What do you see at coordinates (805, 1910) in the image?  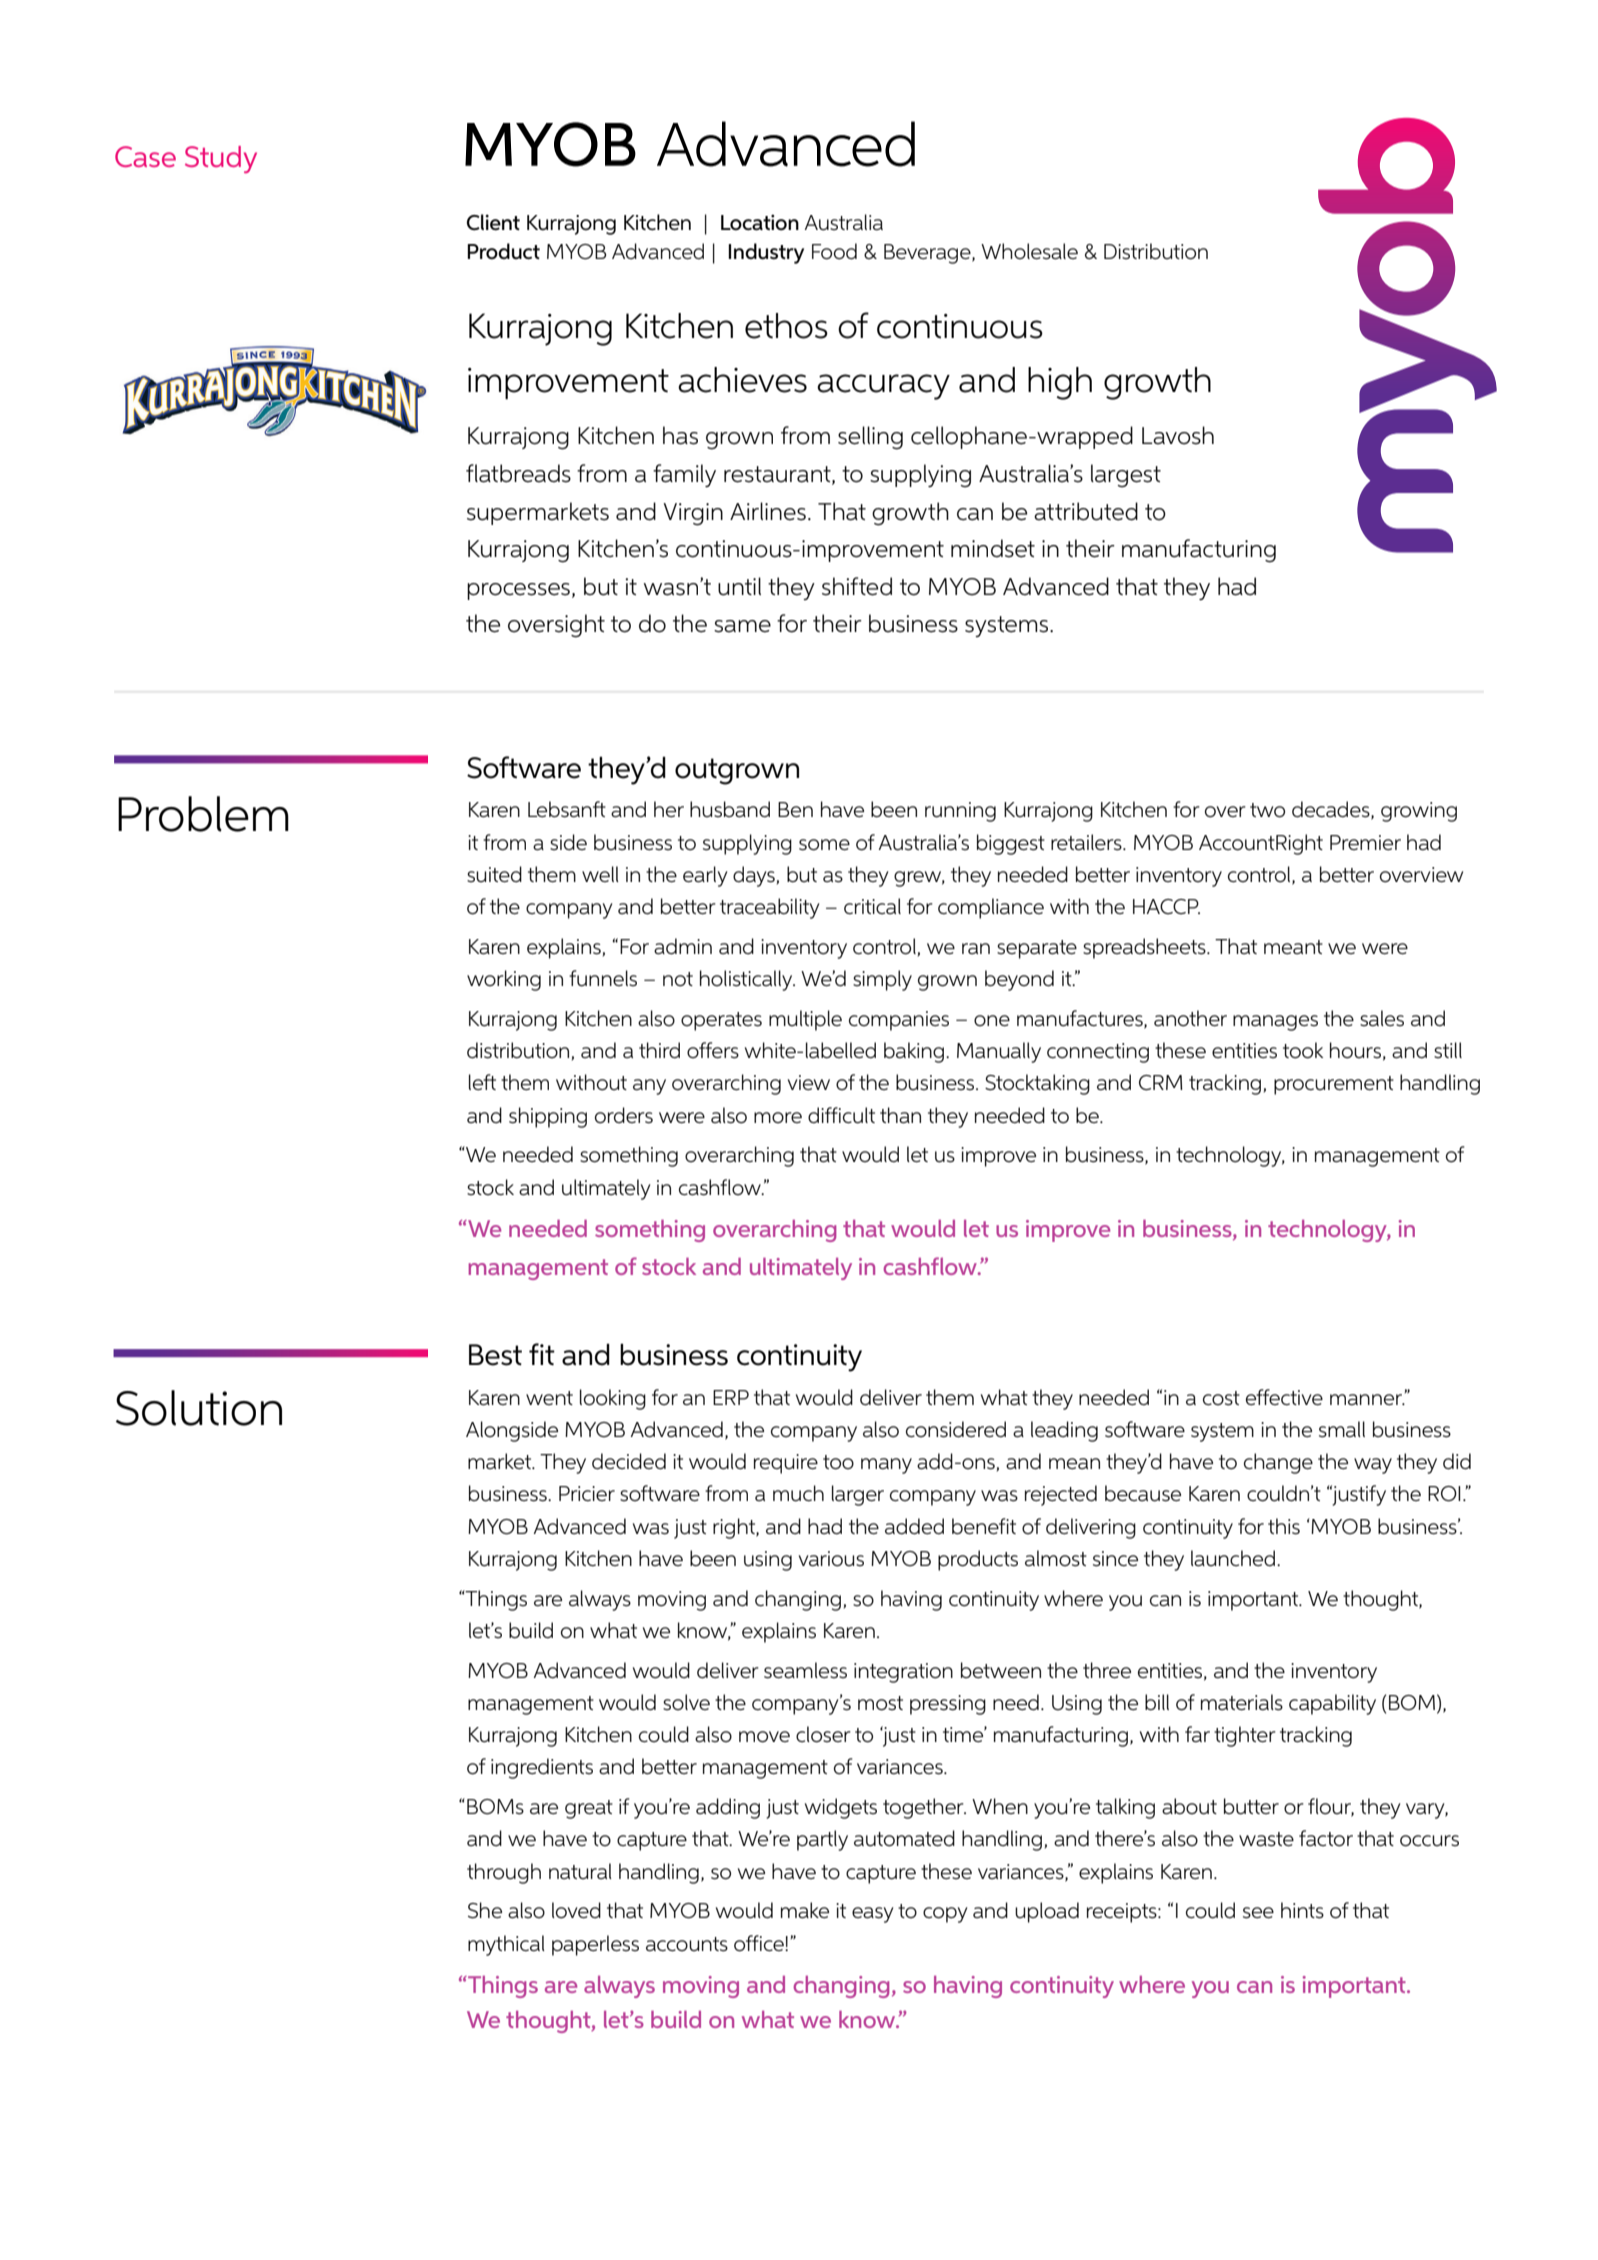 I see `make` at bounding box center [805, 1910].
